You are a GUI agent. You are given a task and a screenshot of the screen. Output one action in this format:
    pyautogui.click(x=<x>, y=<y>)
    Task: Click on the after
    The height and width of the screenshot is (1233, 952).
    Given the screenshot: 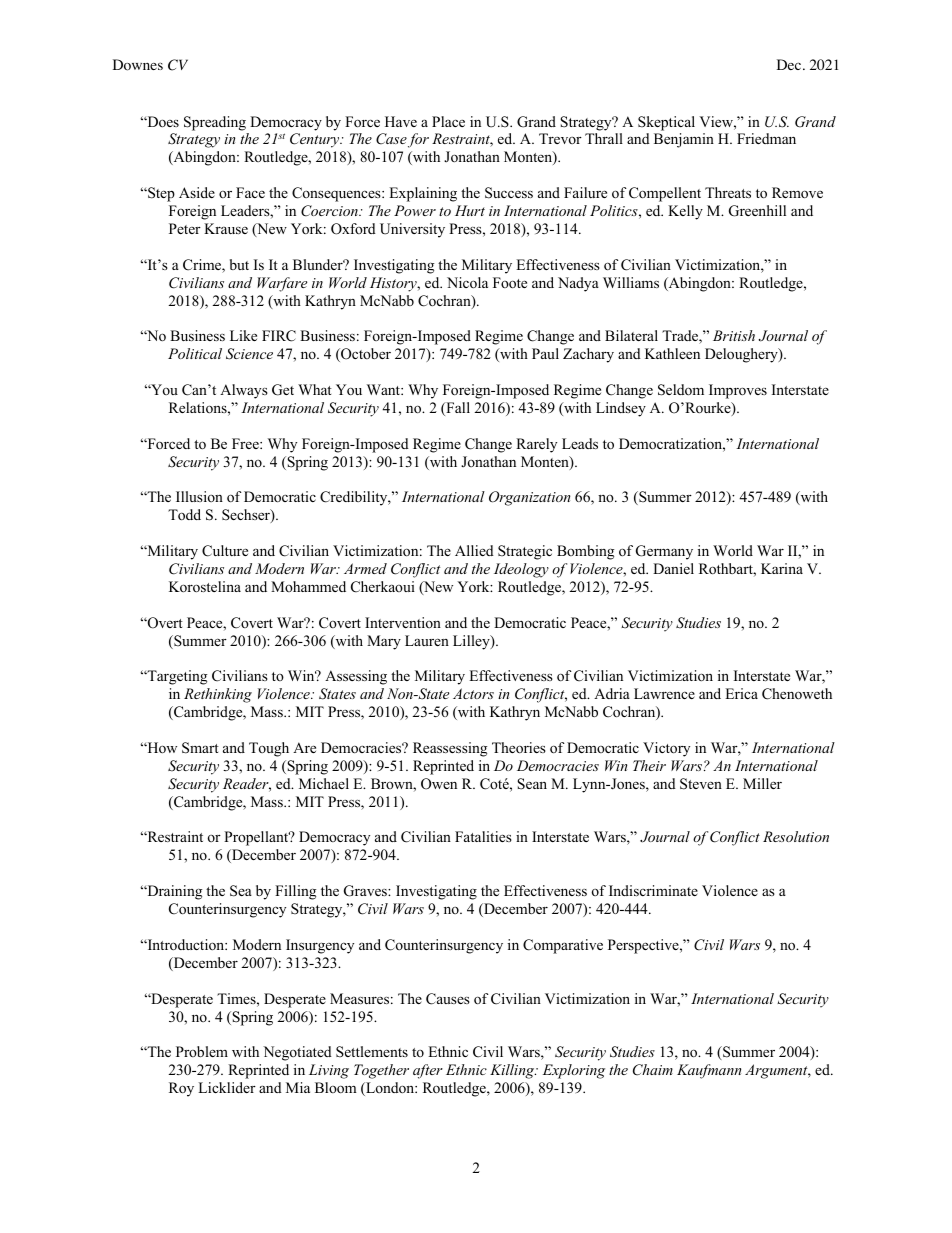 What is the action you would take?
    pyautogui.click(x=428, y=1071)
